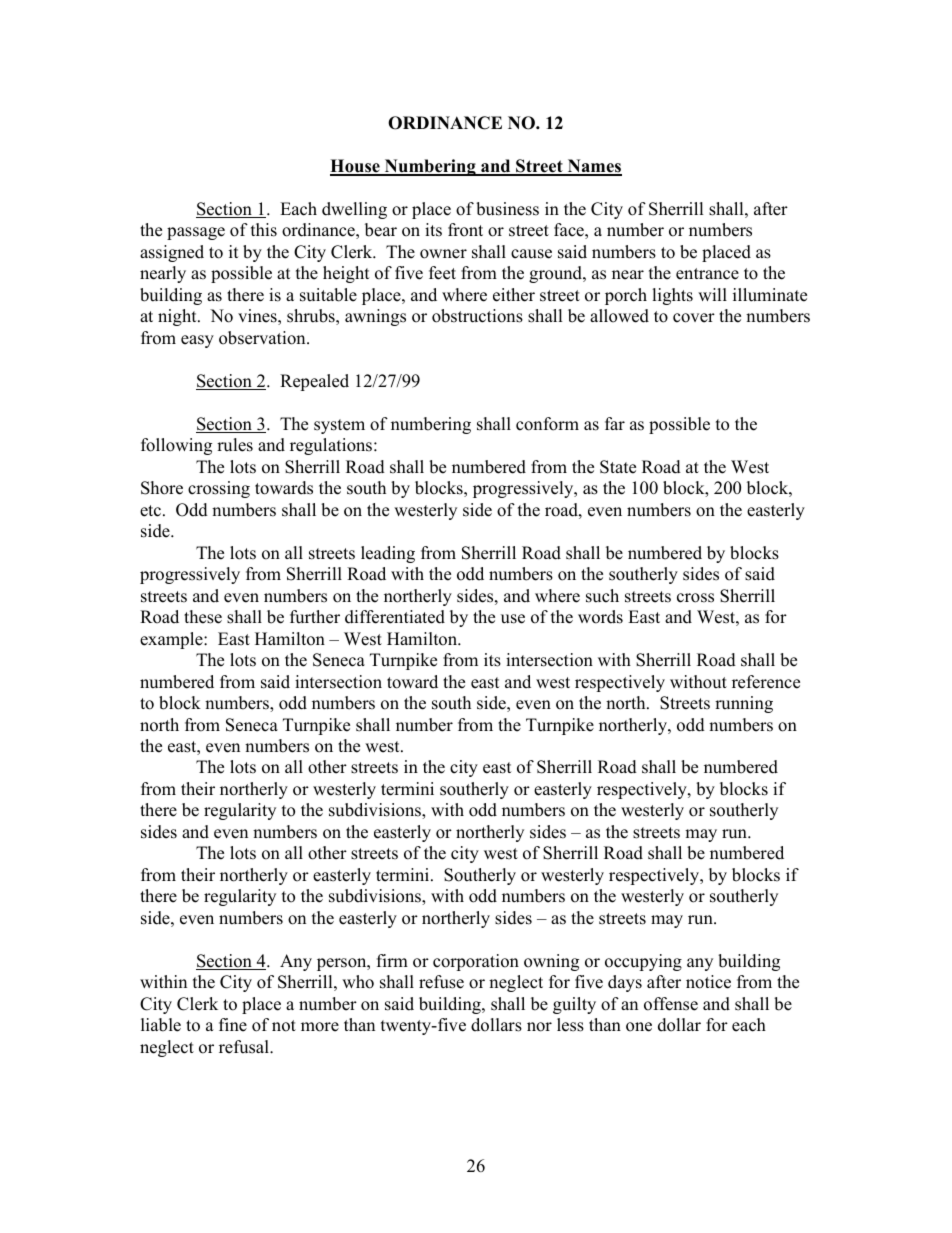  Describe the element at coordinates (593, 167) in the page. I see `Names` at that location.
